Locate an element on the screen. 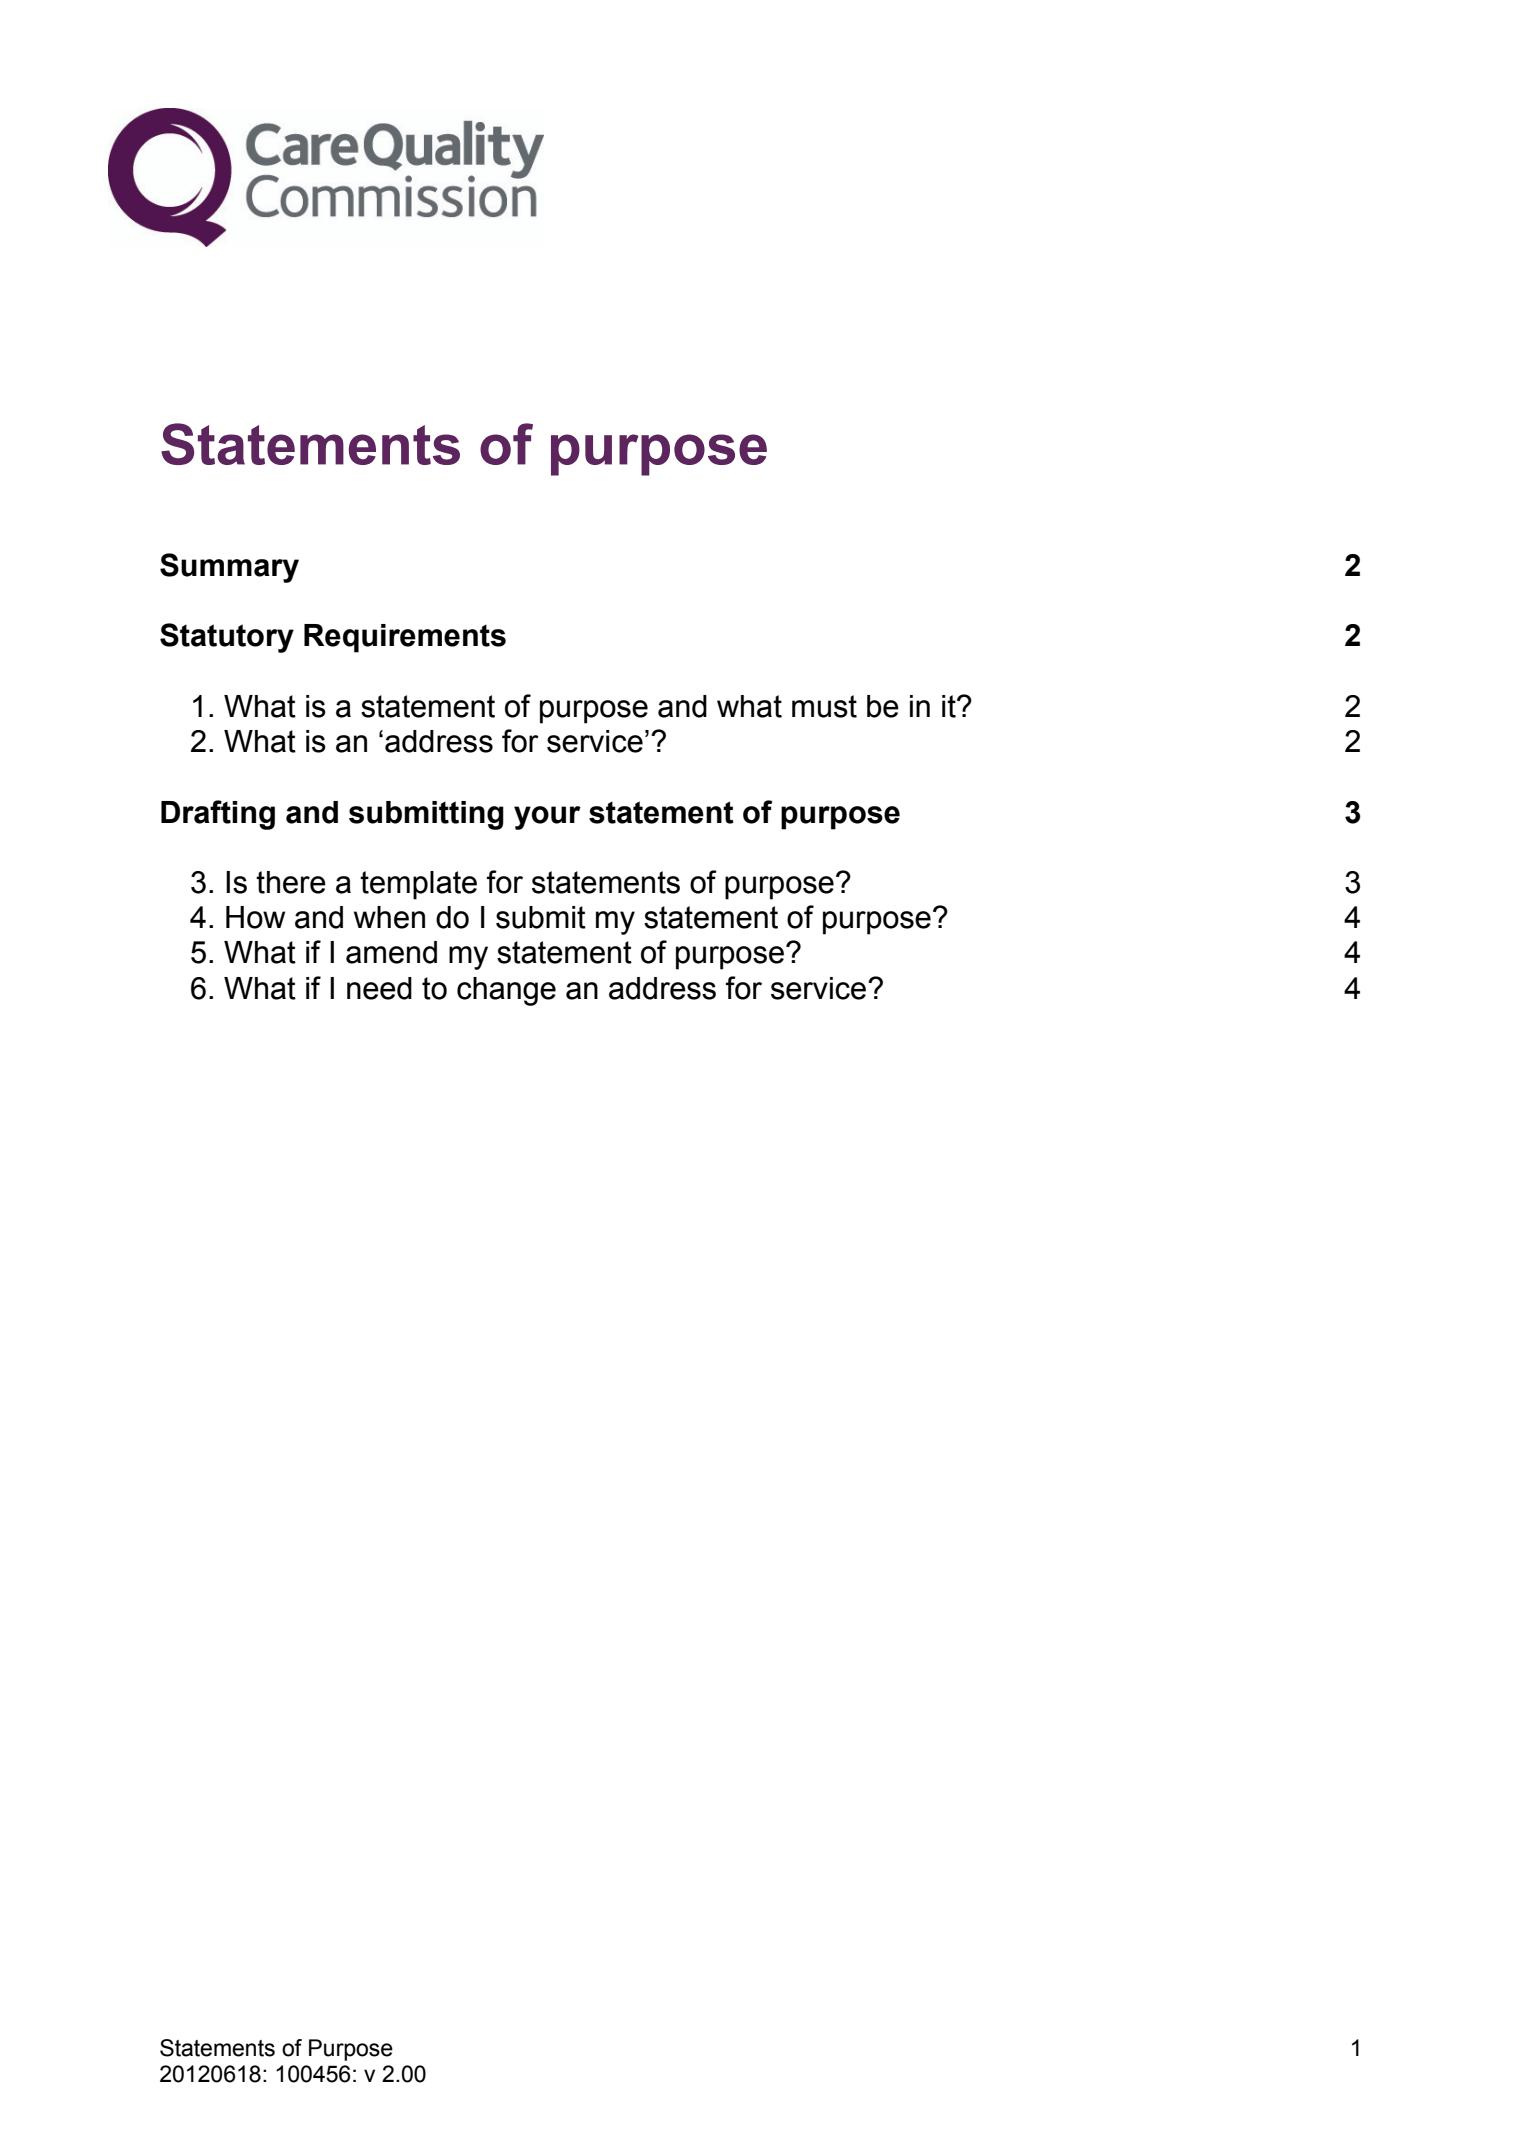  Requirements is located at coordinates (405, 638).
